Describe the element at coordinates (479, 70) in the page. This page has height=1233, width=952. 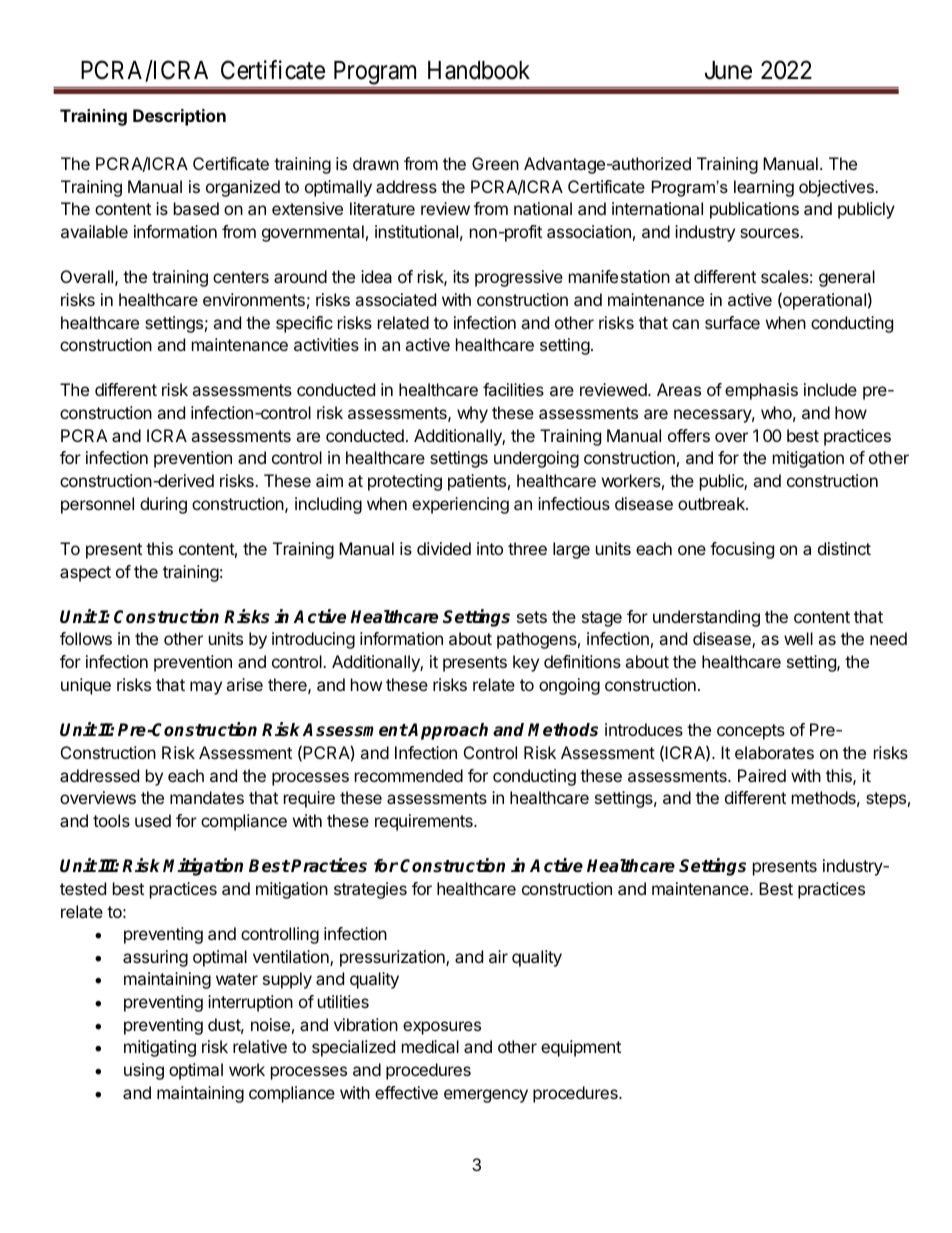
I see `Handbook` at that location.
